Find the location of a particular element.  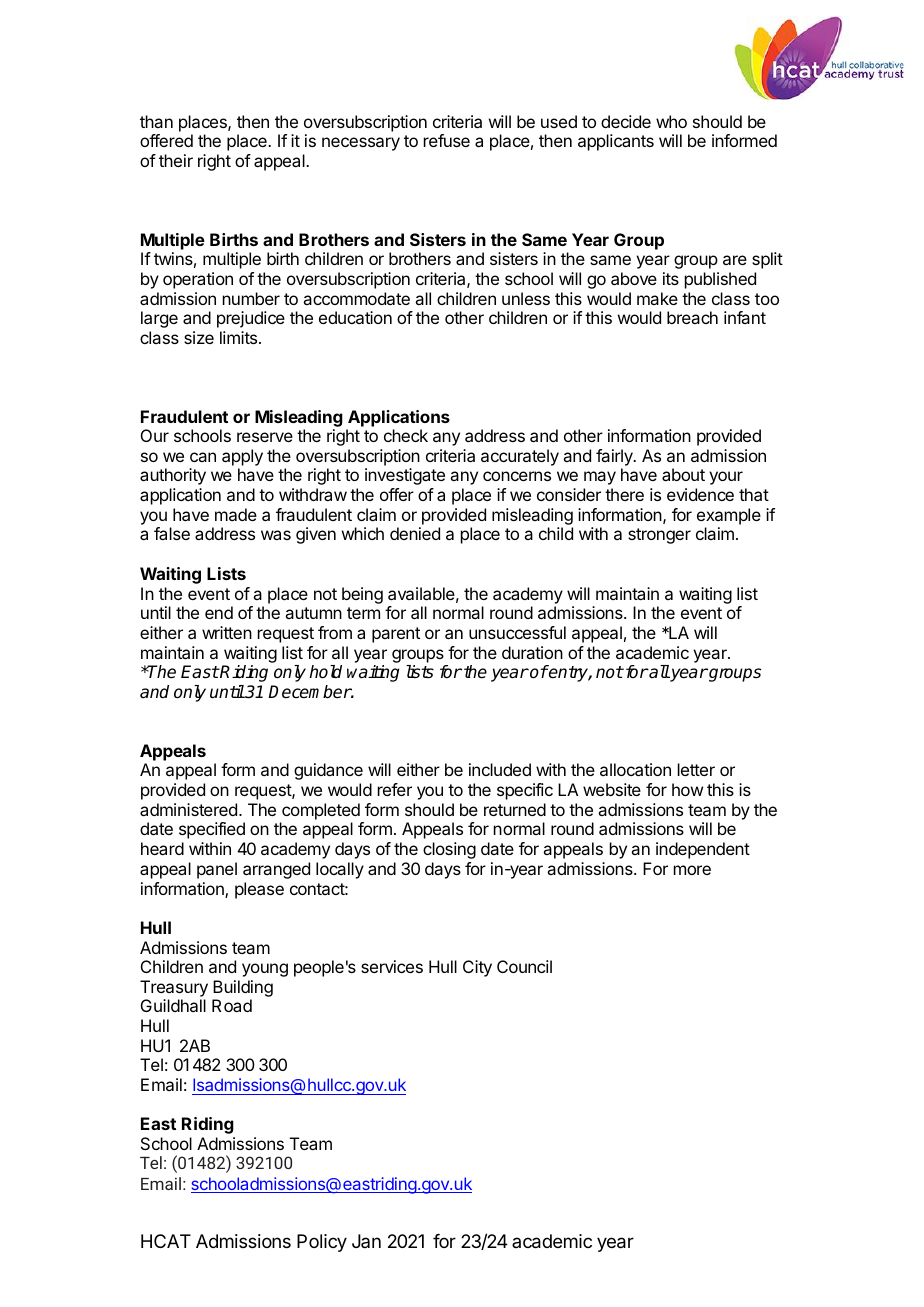

who is located at coordinates (671, 121).
